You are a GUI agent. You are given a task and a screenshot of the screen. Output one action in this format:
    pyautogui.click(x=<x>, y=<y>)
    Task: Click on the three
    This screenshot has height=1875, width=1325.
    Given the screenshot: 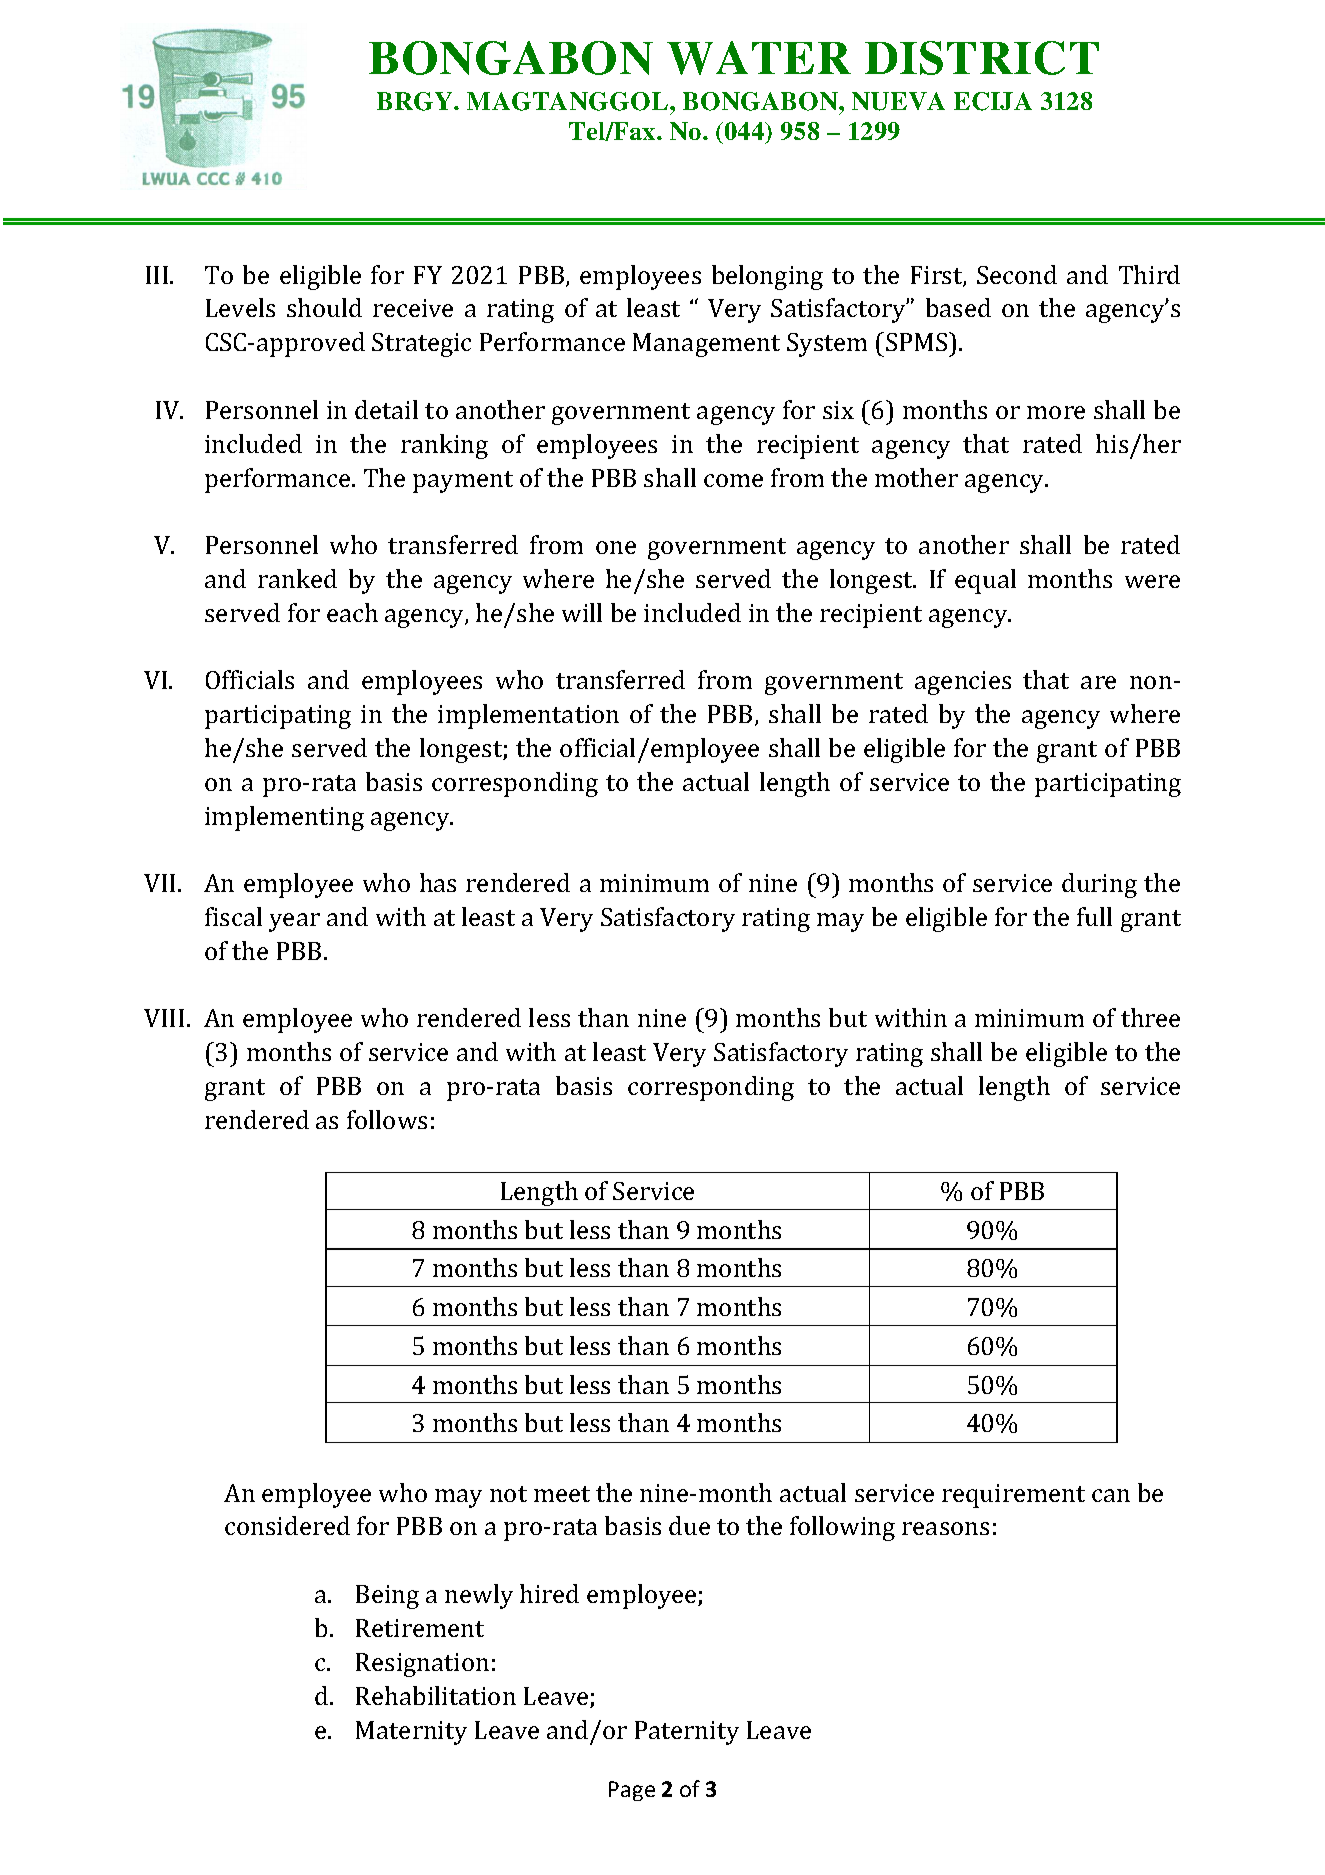 What is the action you would take?
    pyautogui.click(x=1150, y=1017)
